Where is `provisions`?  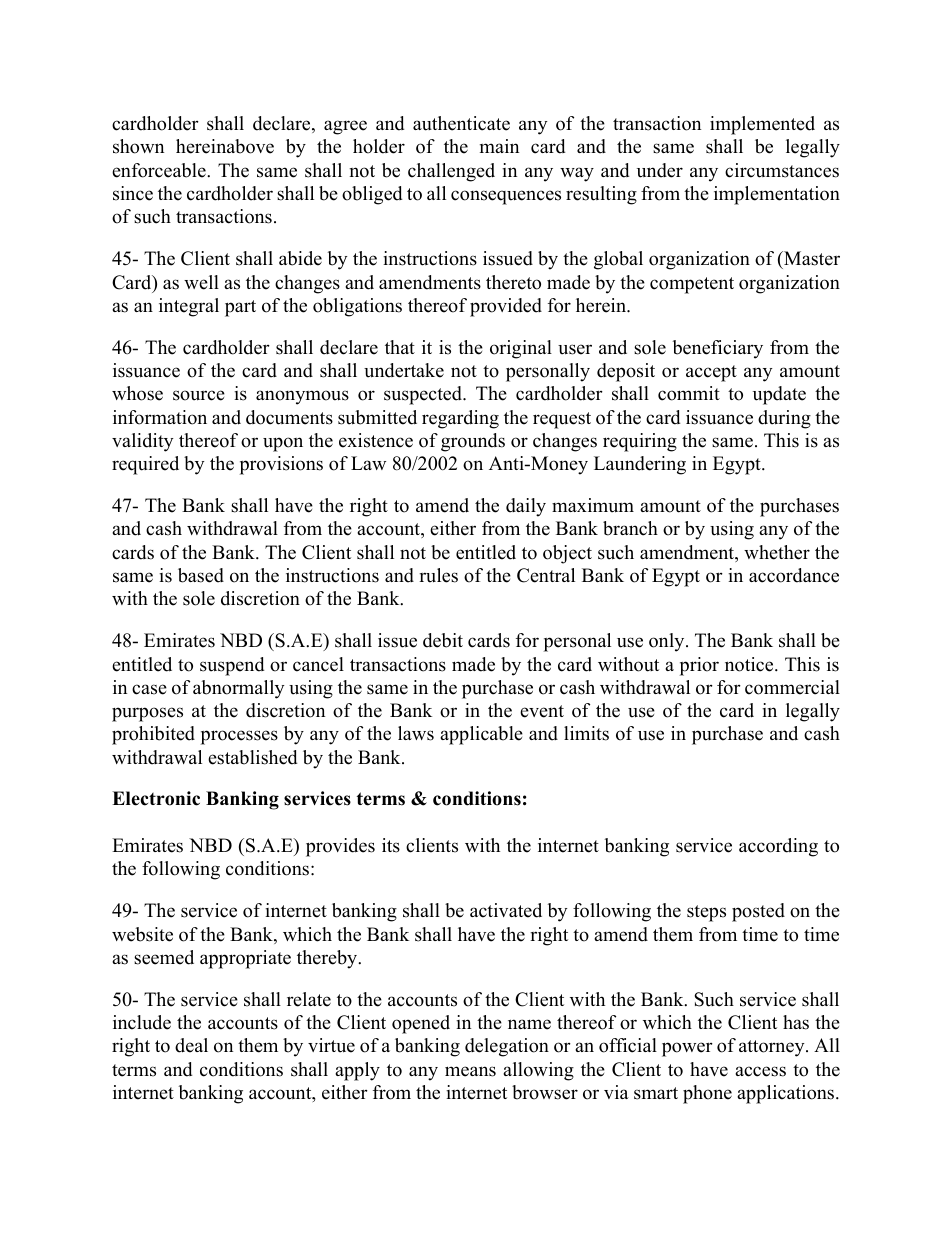
provisions is located at coordinates (281, 465).
